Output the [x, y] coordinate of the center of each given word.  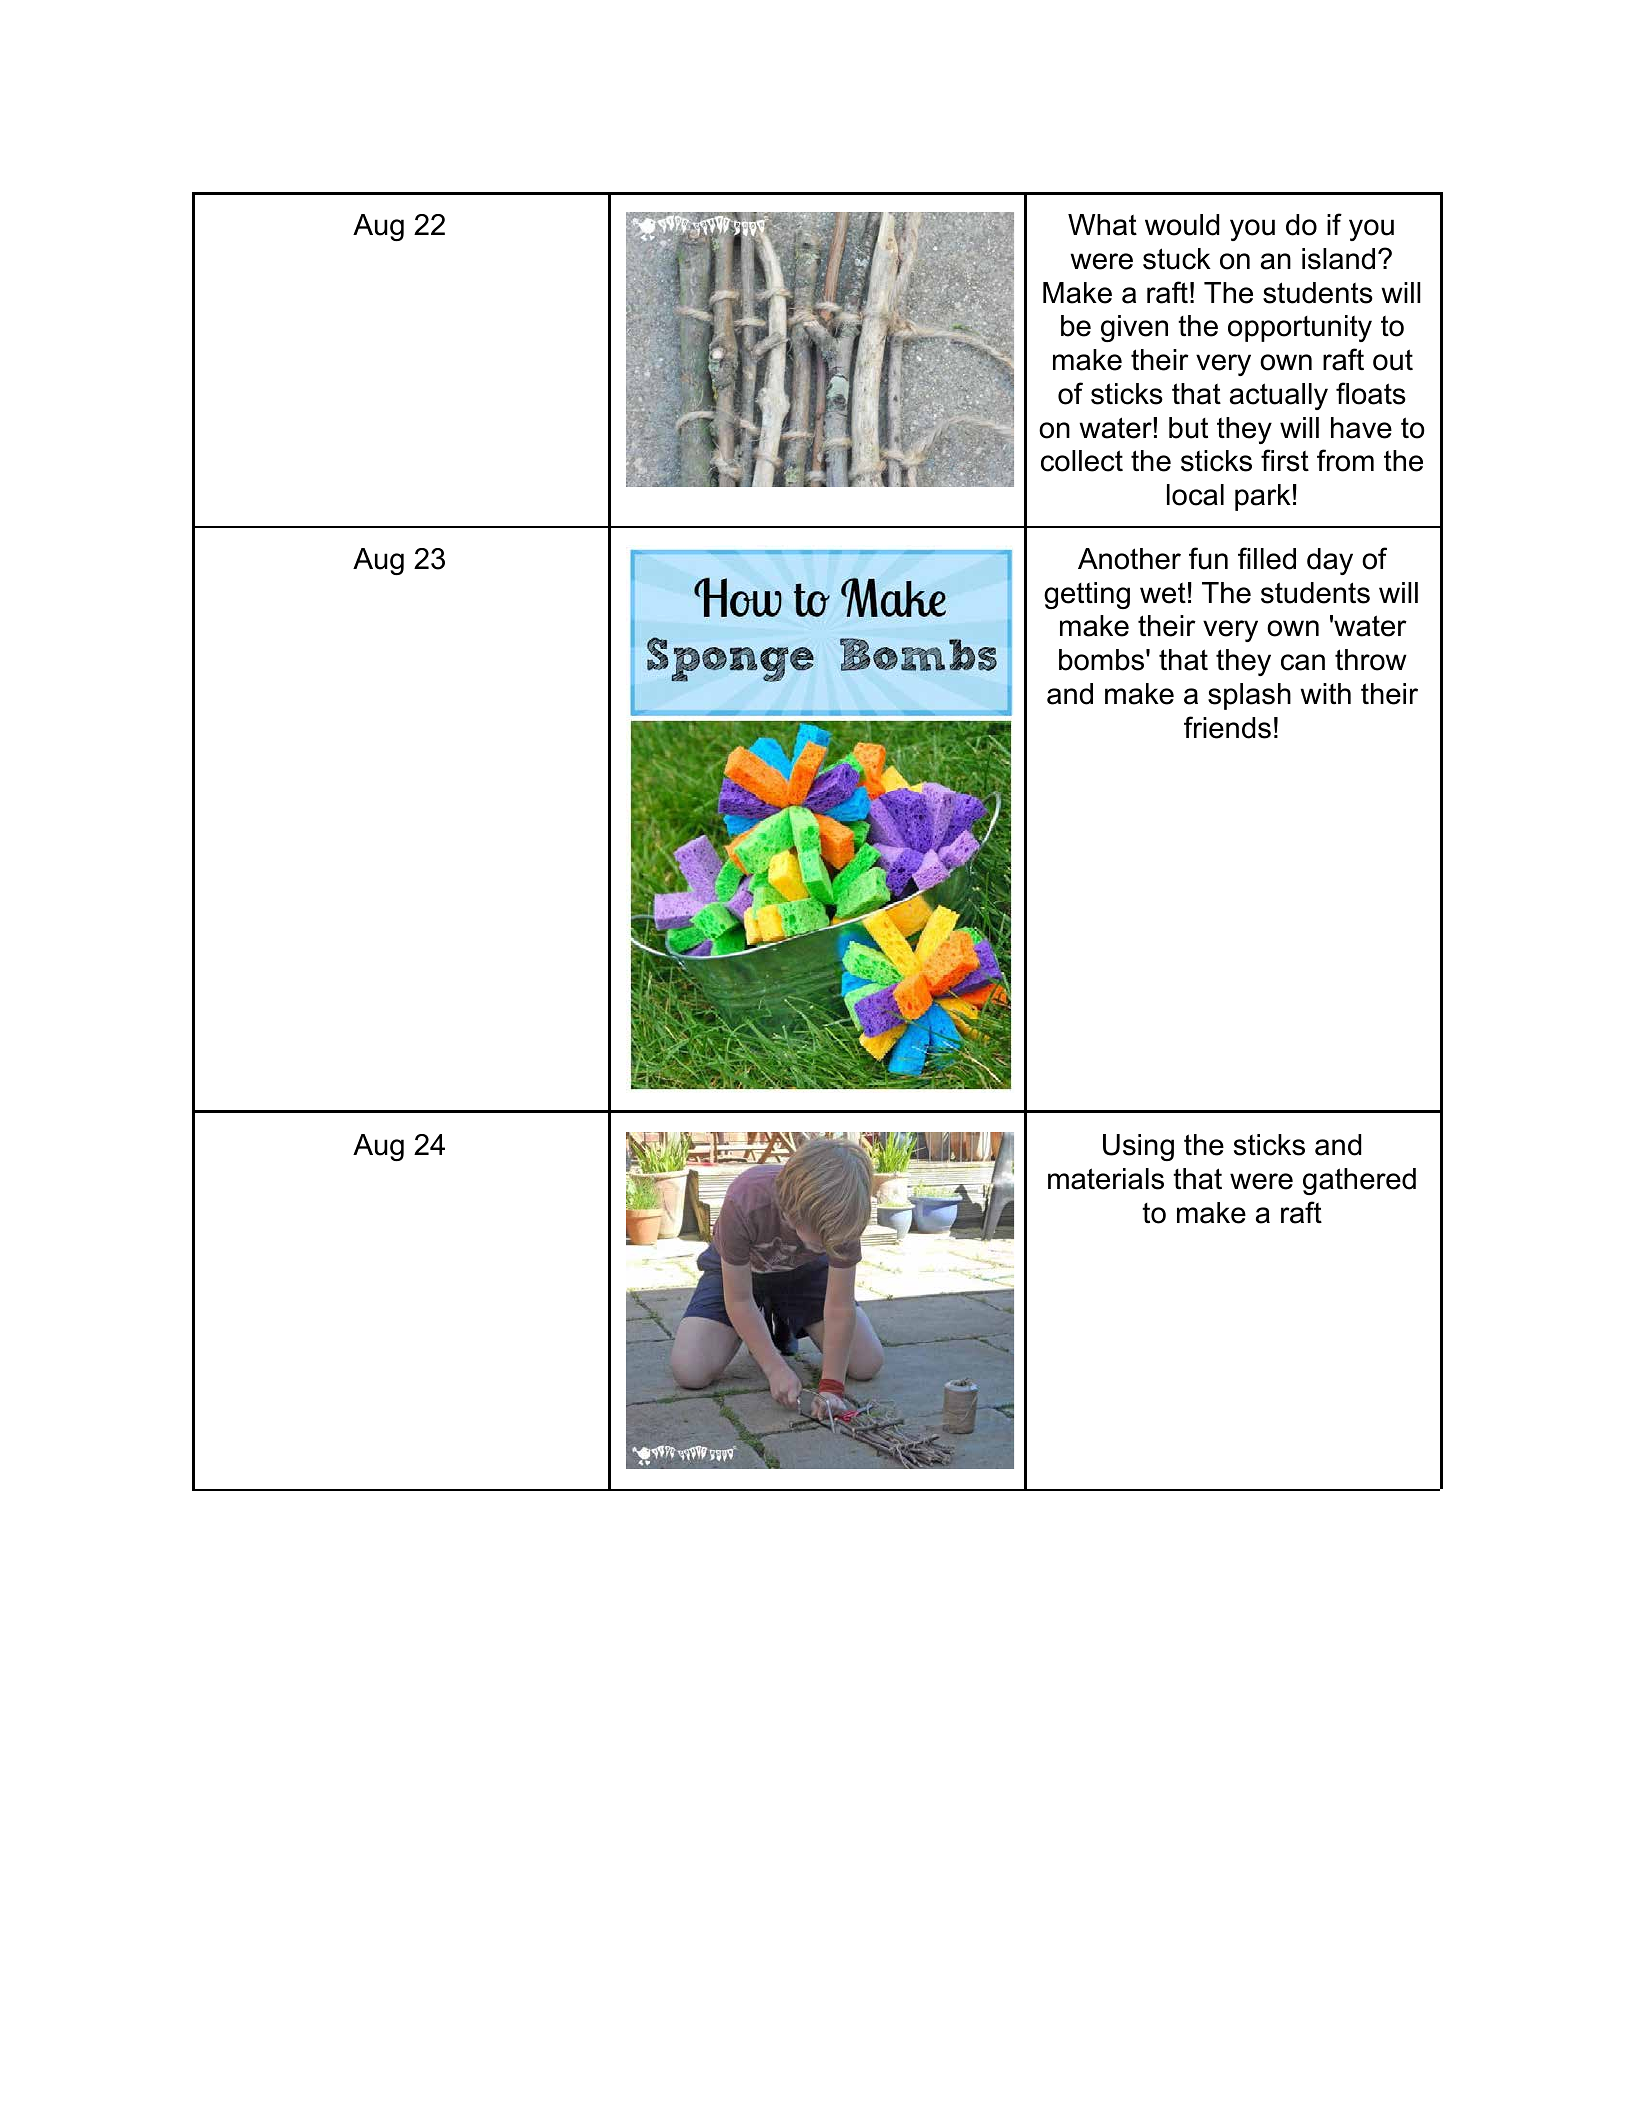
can [1303, 662]
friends [1227, 727]
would [1182, 225]
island [1338, 259]
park [1263, 497]
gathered [1359, 1181]
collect [1082, 461]
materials [1106, 1179]
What [1102, 225]
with [1325, 693]
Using [1138, 1147]
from [1345, 460]
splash [1249, 696]
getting [1087, 595]
